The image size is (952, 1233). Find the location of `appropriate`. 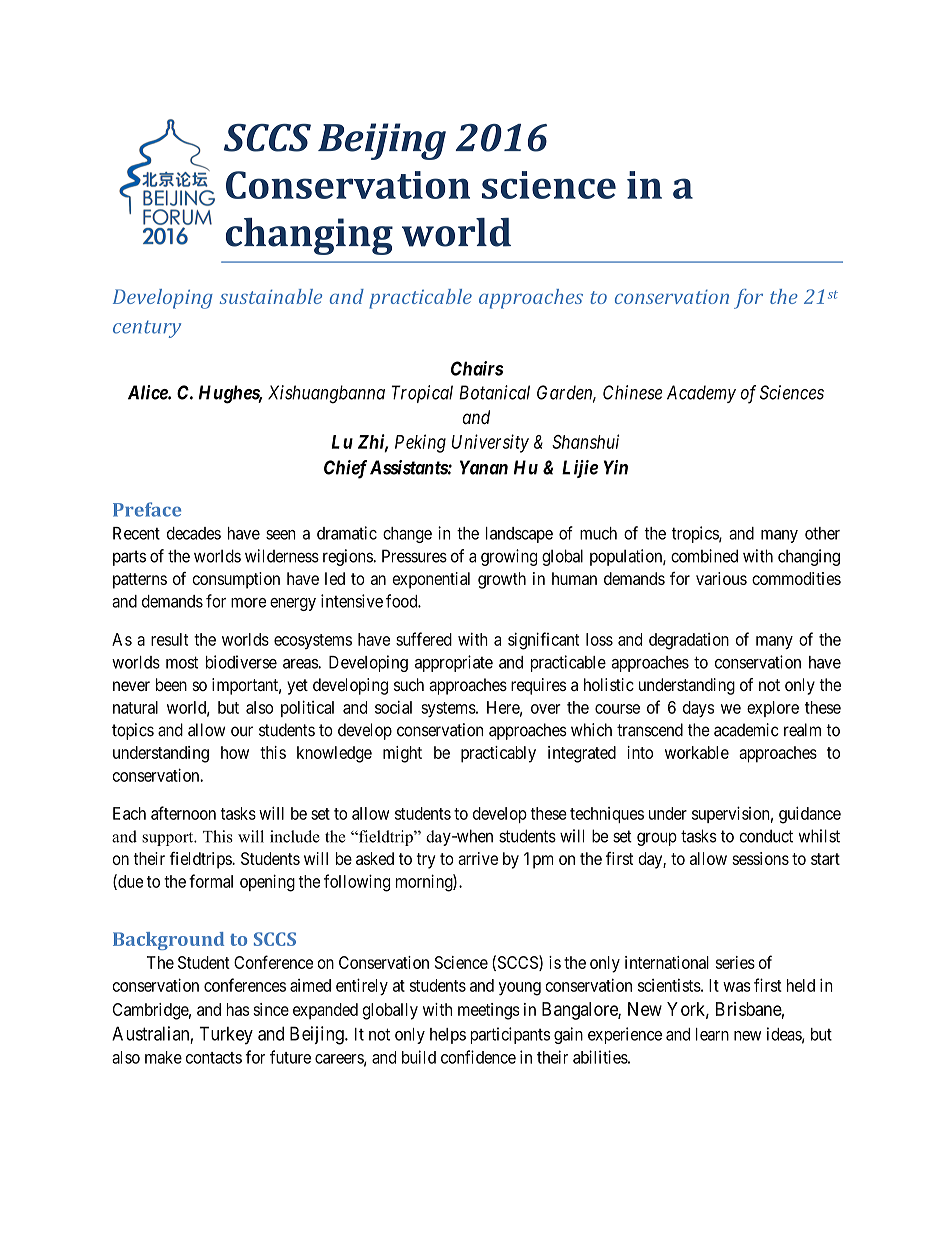

appropriate is located at coordinates (454, 663).
